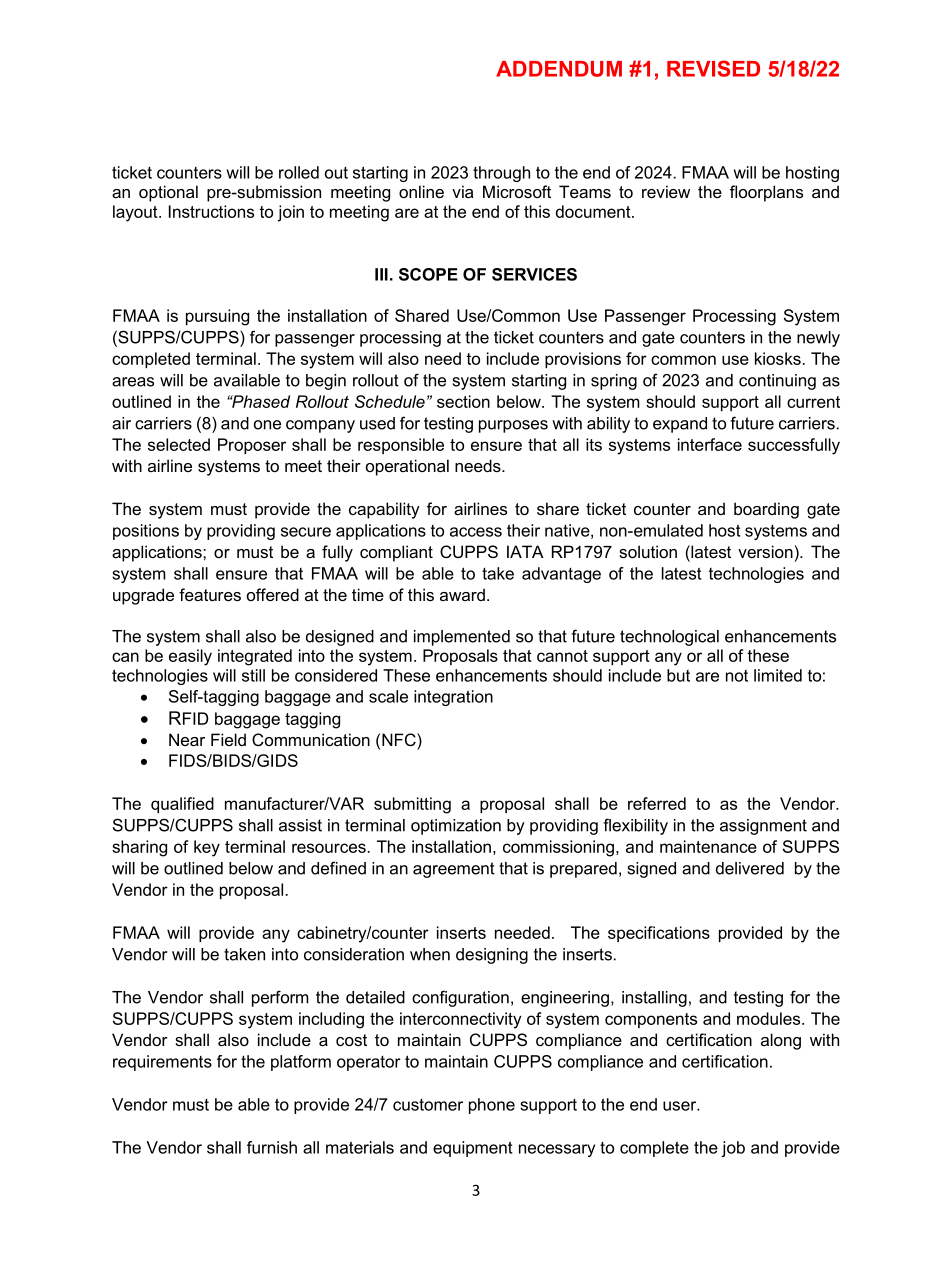  Describe the element at coordinates (559, 69) in the screenshot. I see `ADDENDUM` at that location.
